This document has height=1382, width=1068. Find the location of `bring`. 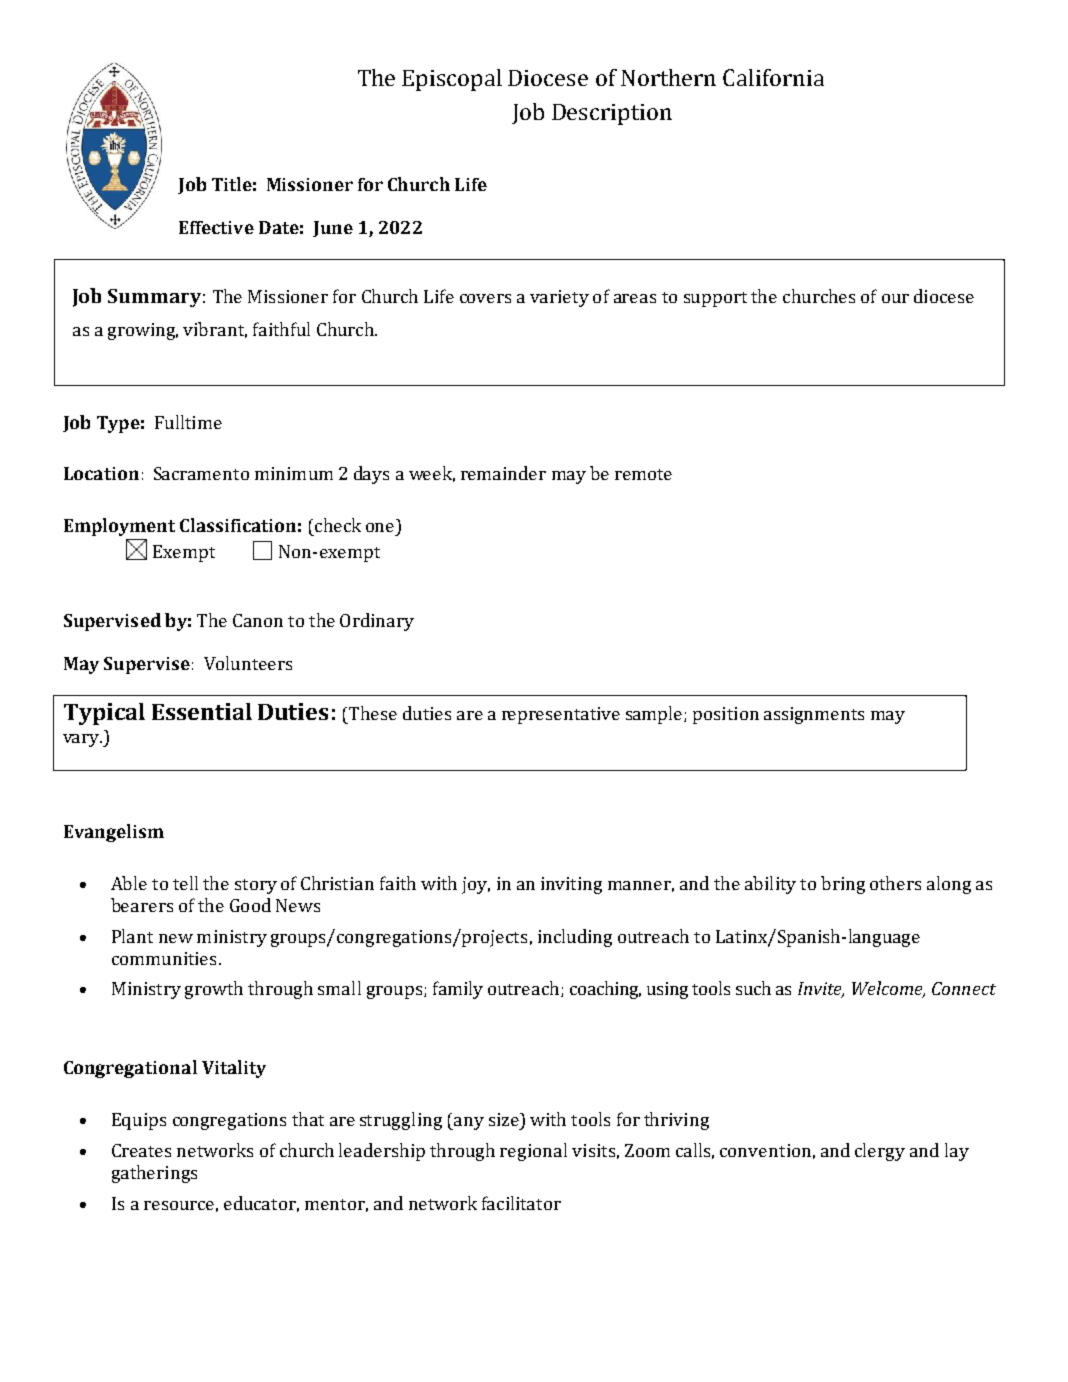

bring is located at coordinates (843, 885).
